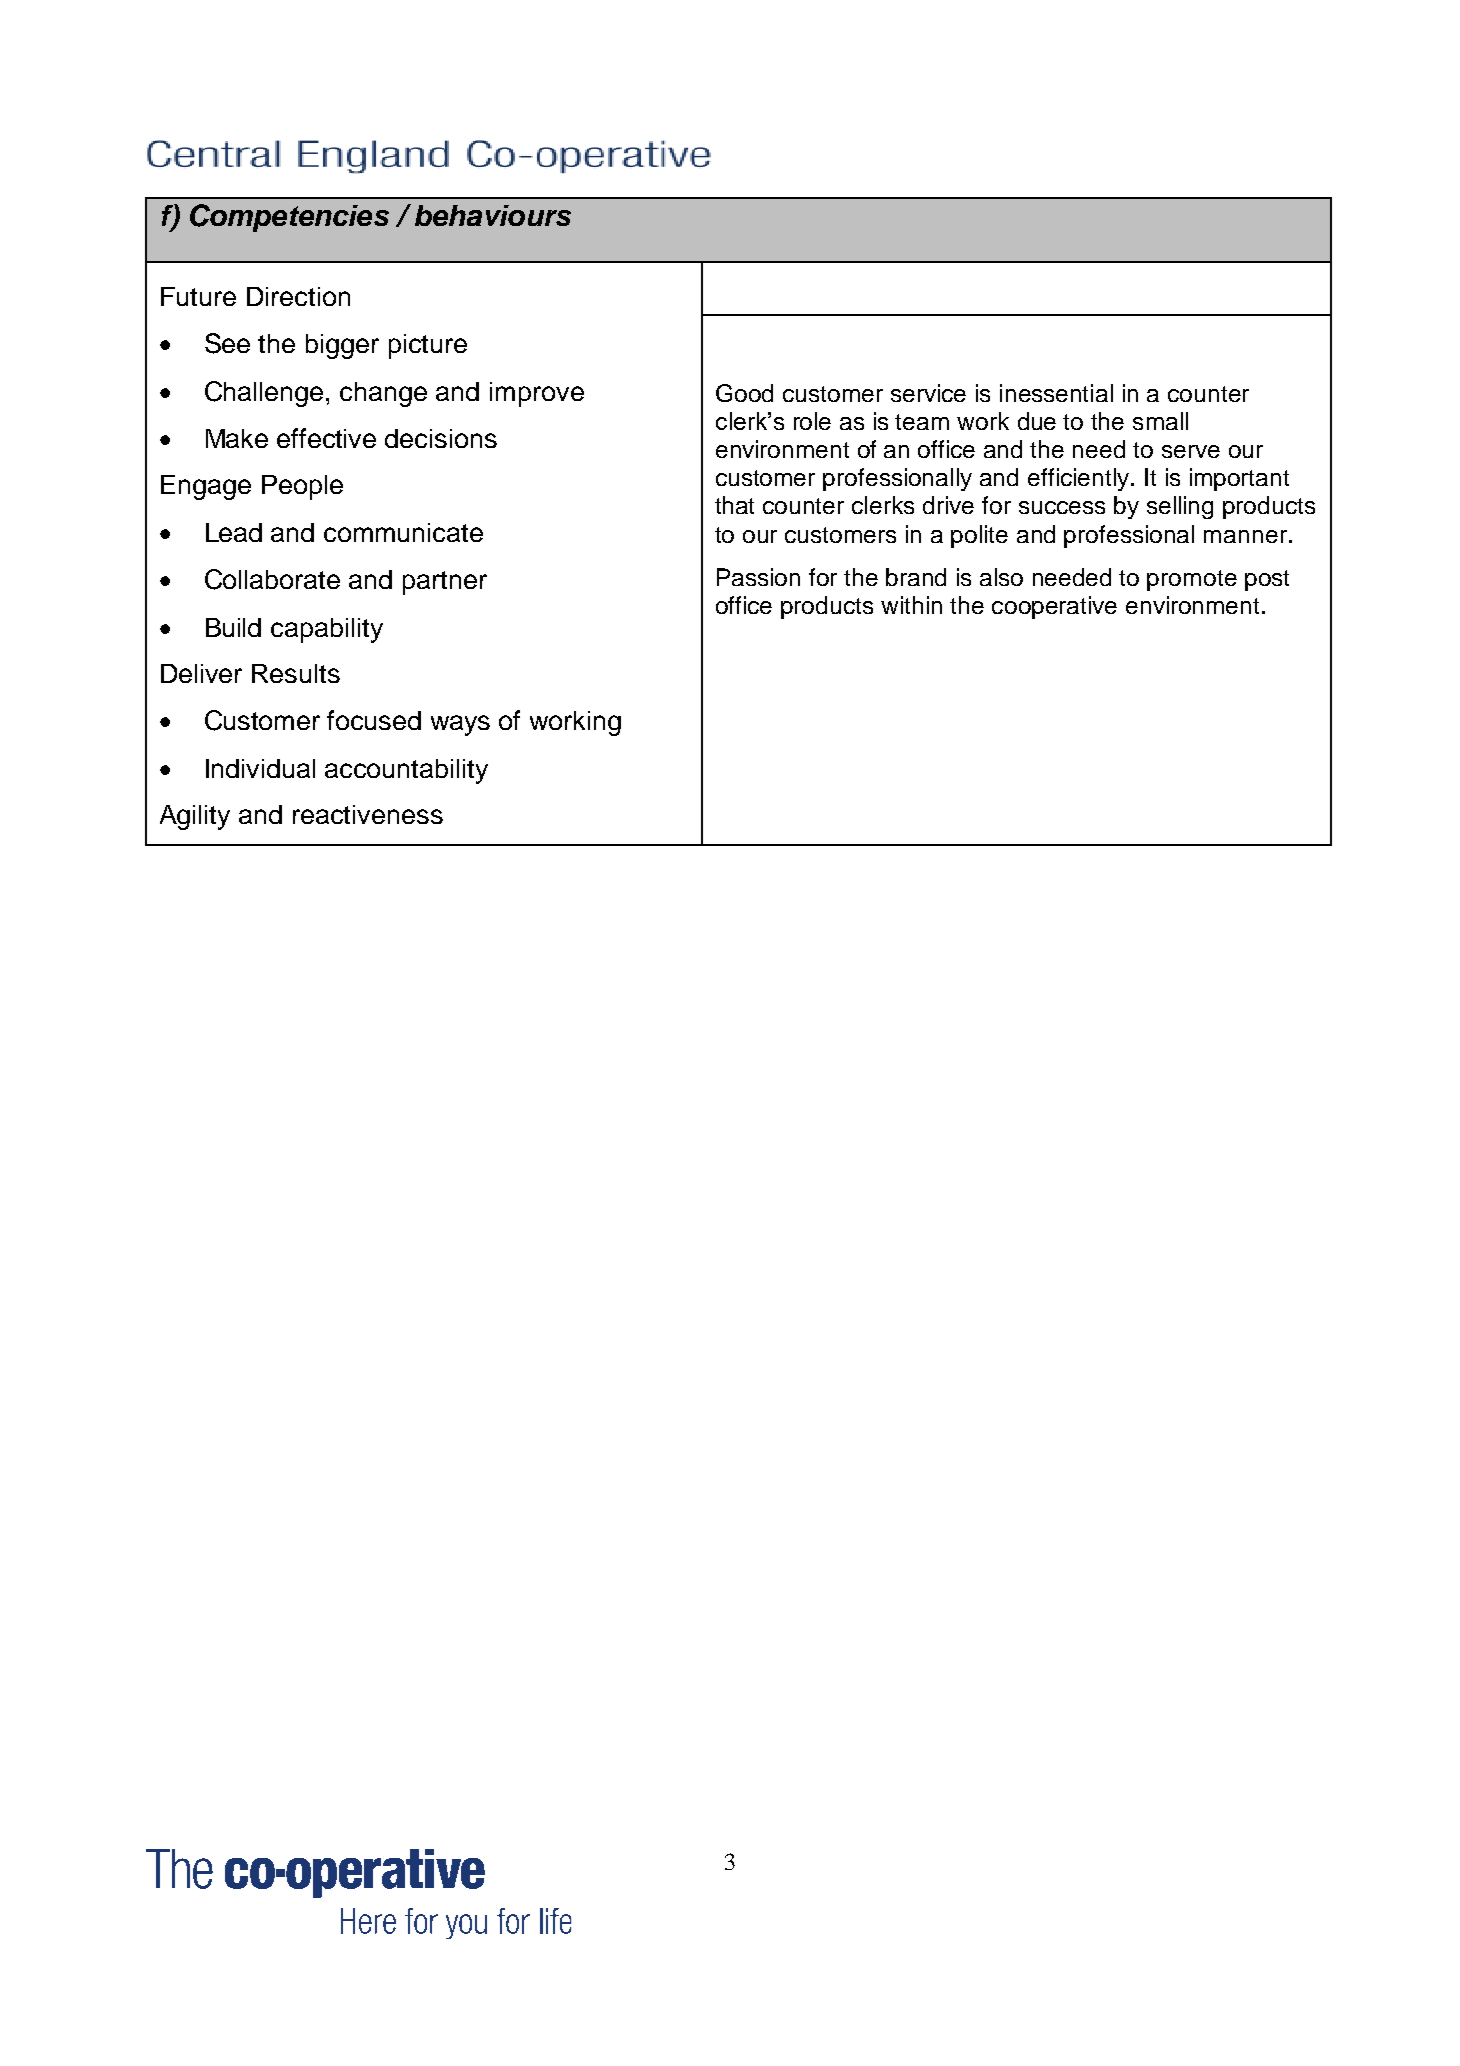  Describe the element at coordinates (289, 218) in the screenshot. I see `Competencies` at that location.
